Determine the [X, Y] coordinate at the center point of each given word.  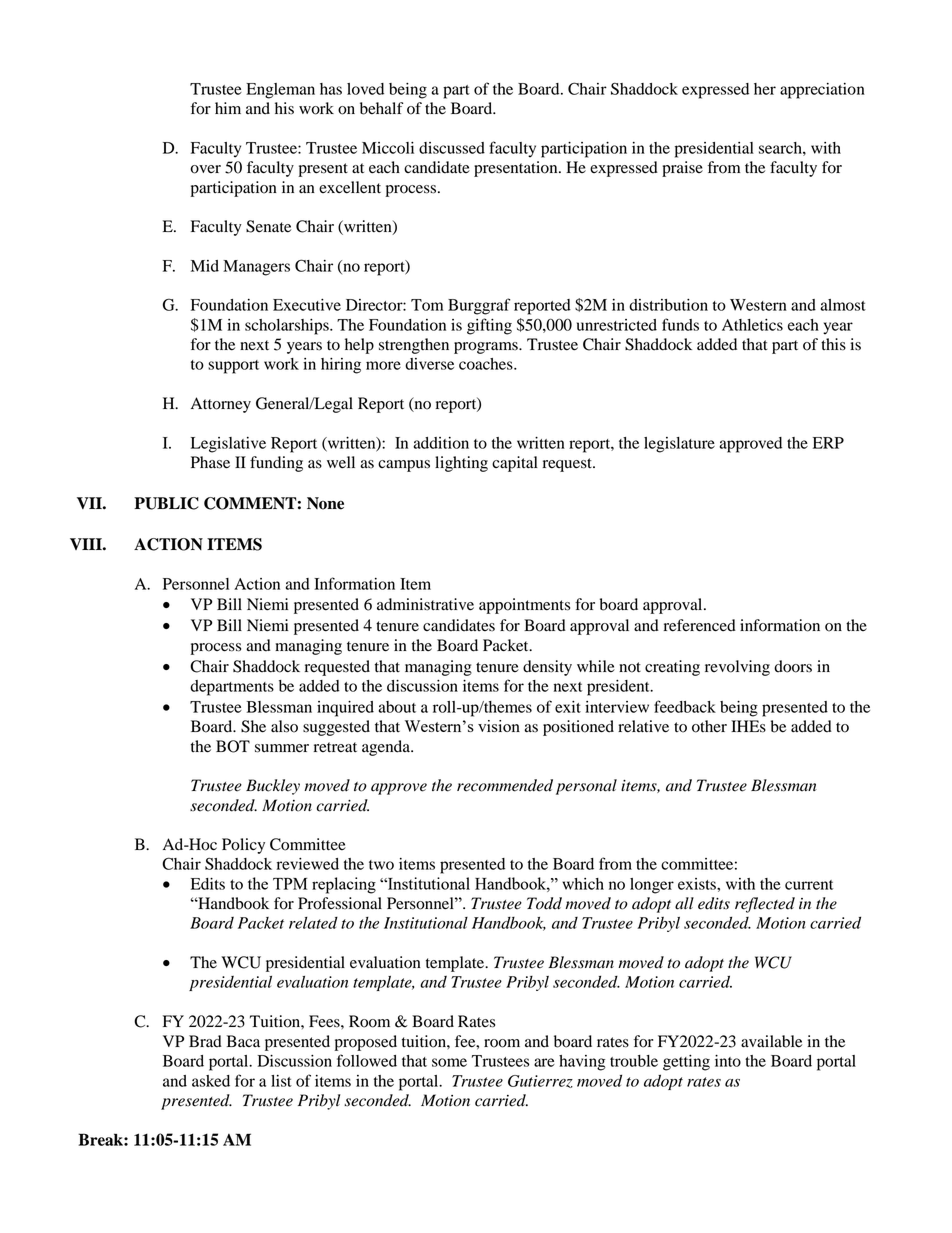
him [228, 108]
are [544, 1062]
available [771, 1041]
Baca [243, 1041]
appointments [524, 606]
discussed [452, 148]
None [325, 503]
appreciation [822, 91]
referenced [700, 625]
